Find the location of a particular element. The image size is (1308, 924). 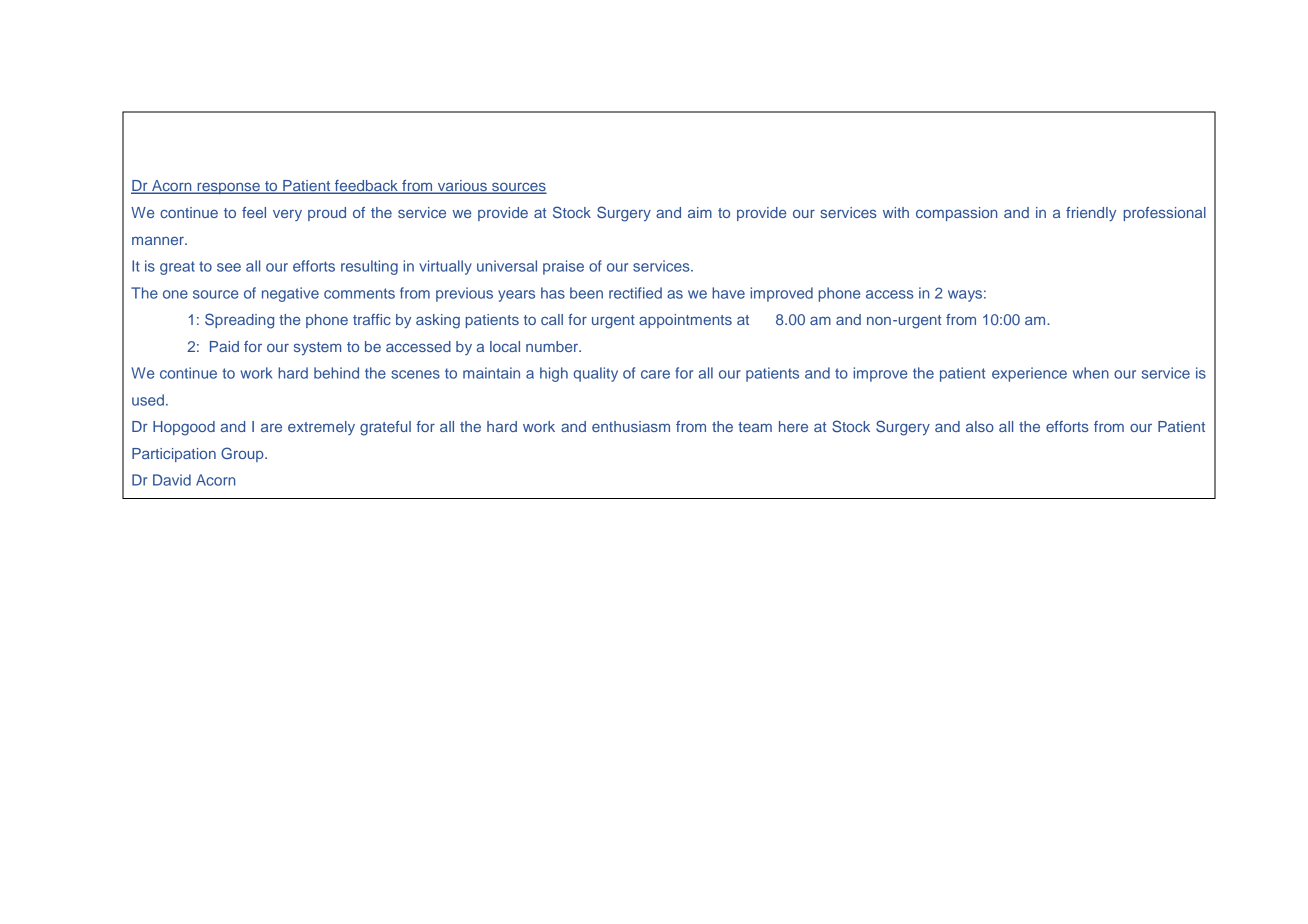

friendly is located at coordinates (1091, 214).
